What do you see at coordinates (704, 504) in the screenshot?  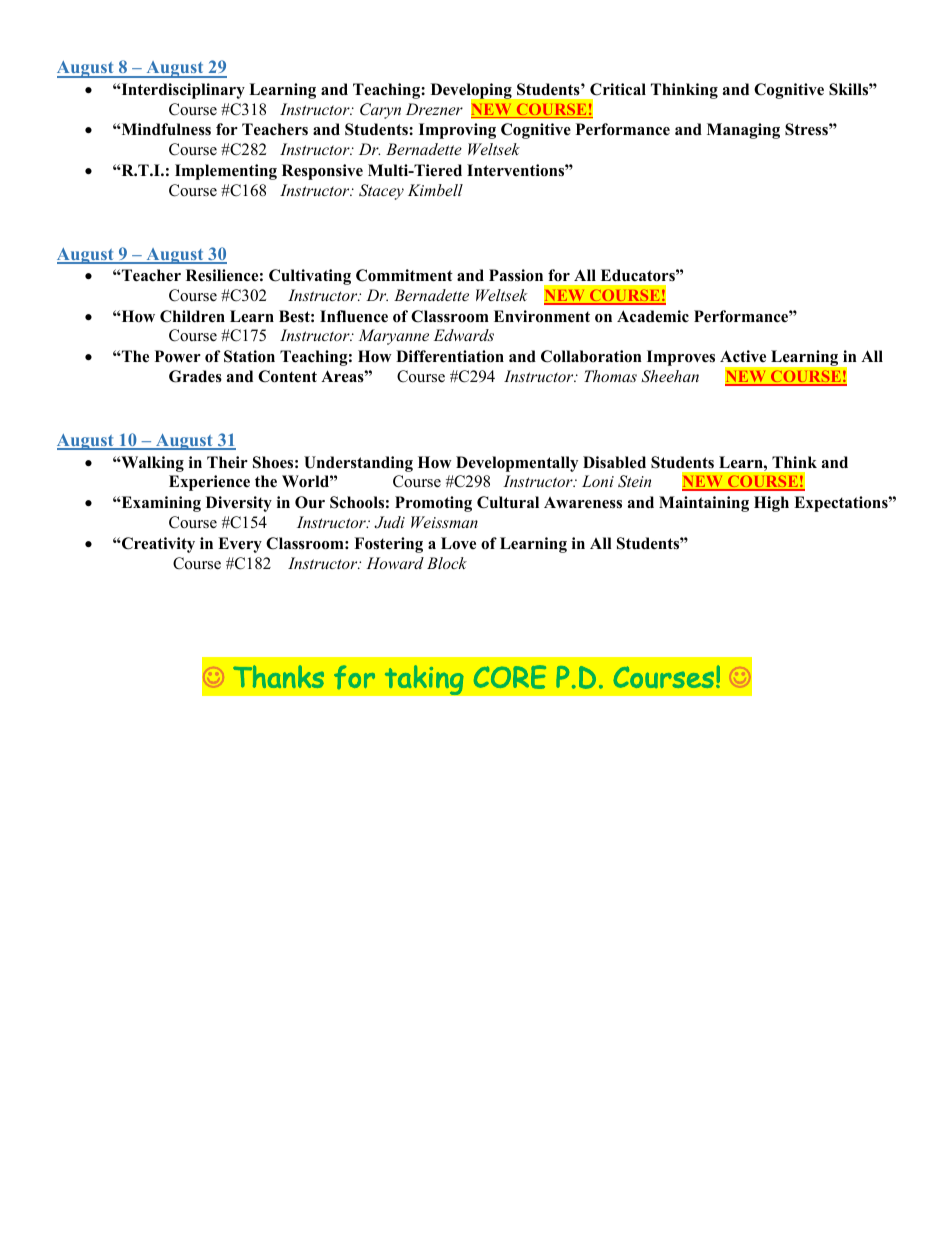 I see `Maintaining` at bounding box center [704, 504].
